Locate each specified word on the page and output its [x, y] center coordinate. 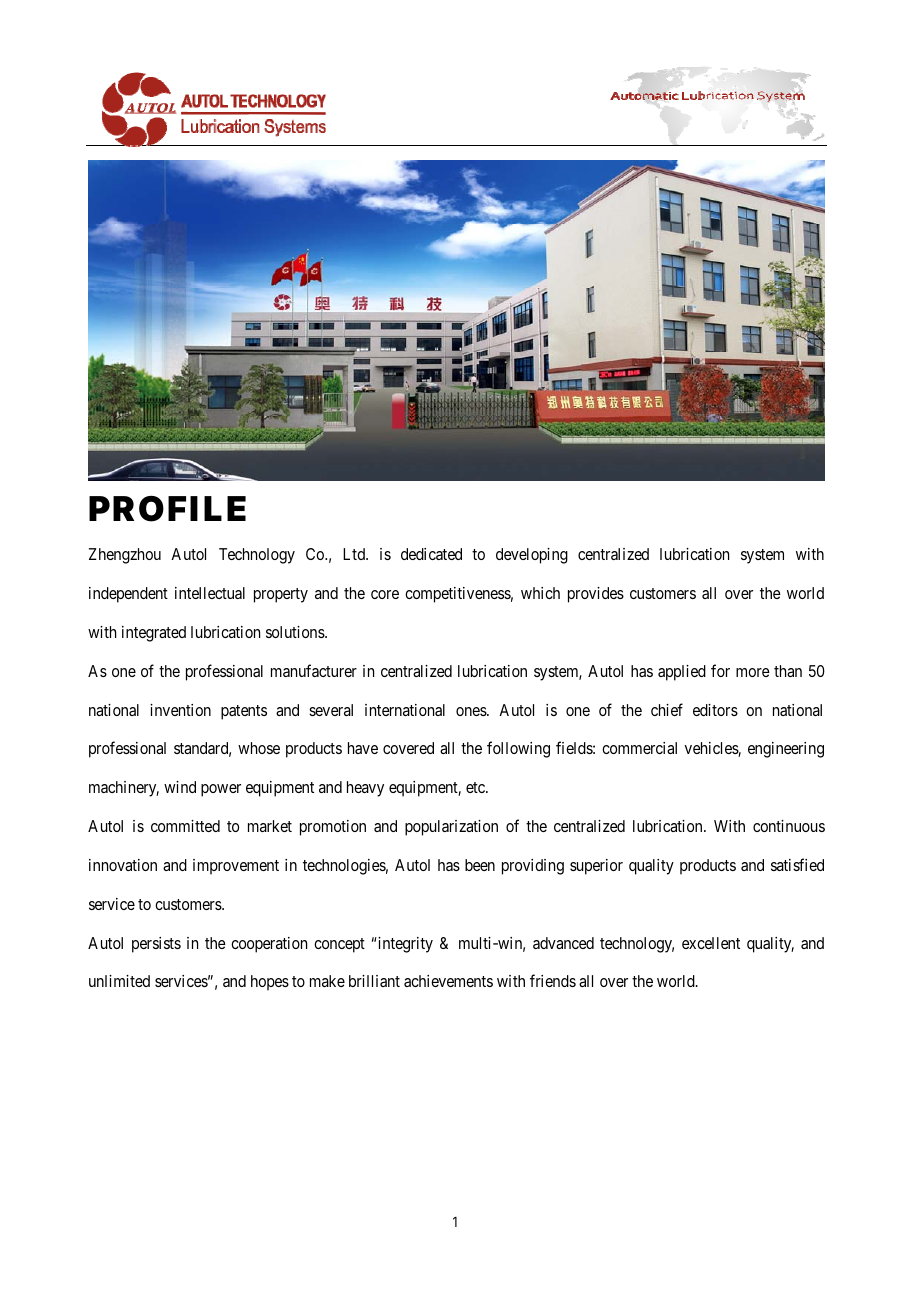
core [385, 594]
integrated [154, 634]
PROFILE [167, 509]
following [518, 749]
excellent [711, 943]
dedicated [431, 554]
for [720, 670]
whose [259, 748]
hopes [270, 983]
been [480, 865]
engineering [786, 750]
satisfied [797, 864]
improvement [236, 867]
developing [532, 556]
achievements [448, 981]
